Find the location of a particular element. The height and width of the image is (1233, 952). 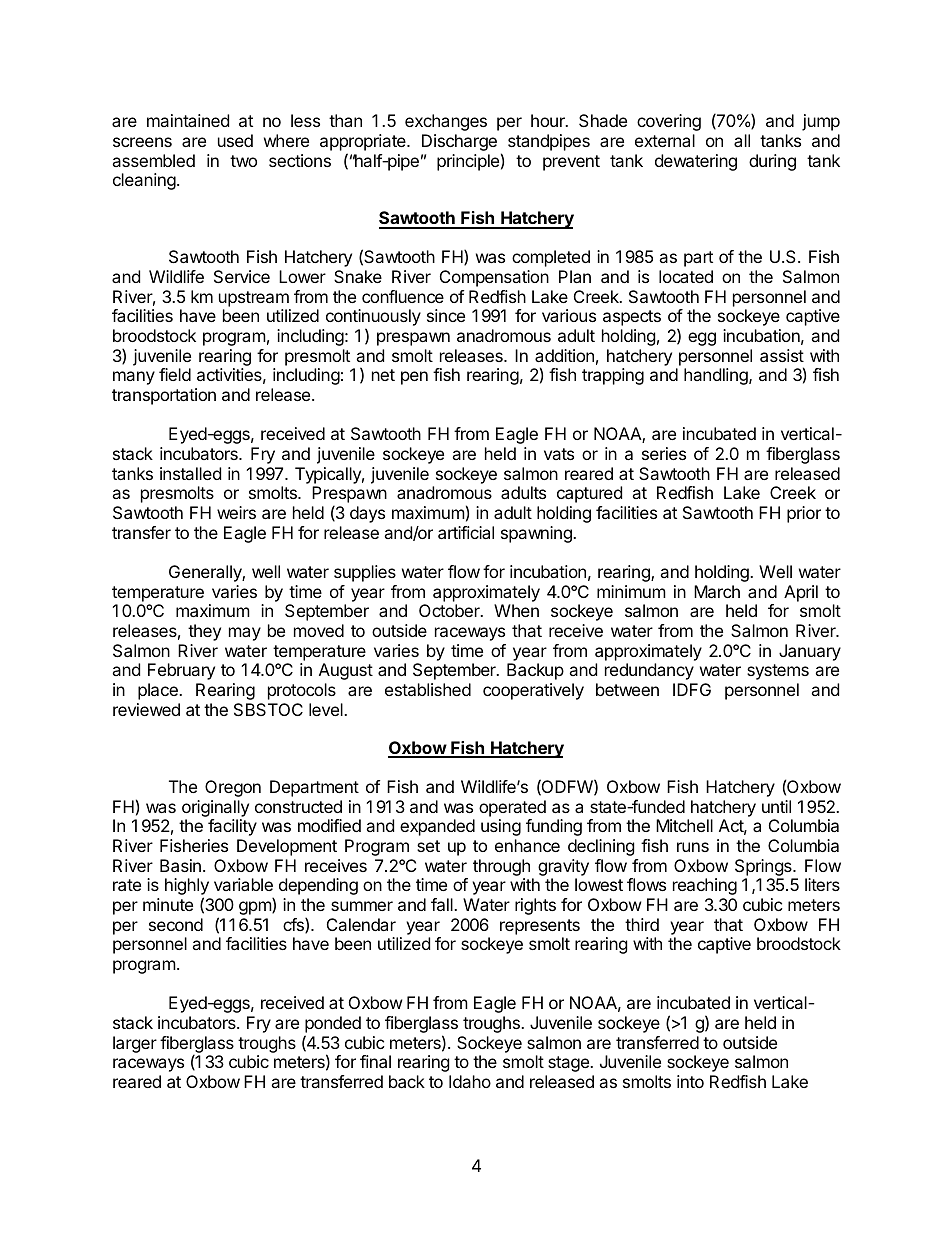

vats is located at coordinates (559, 454).
